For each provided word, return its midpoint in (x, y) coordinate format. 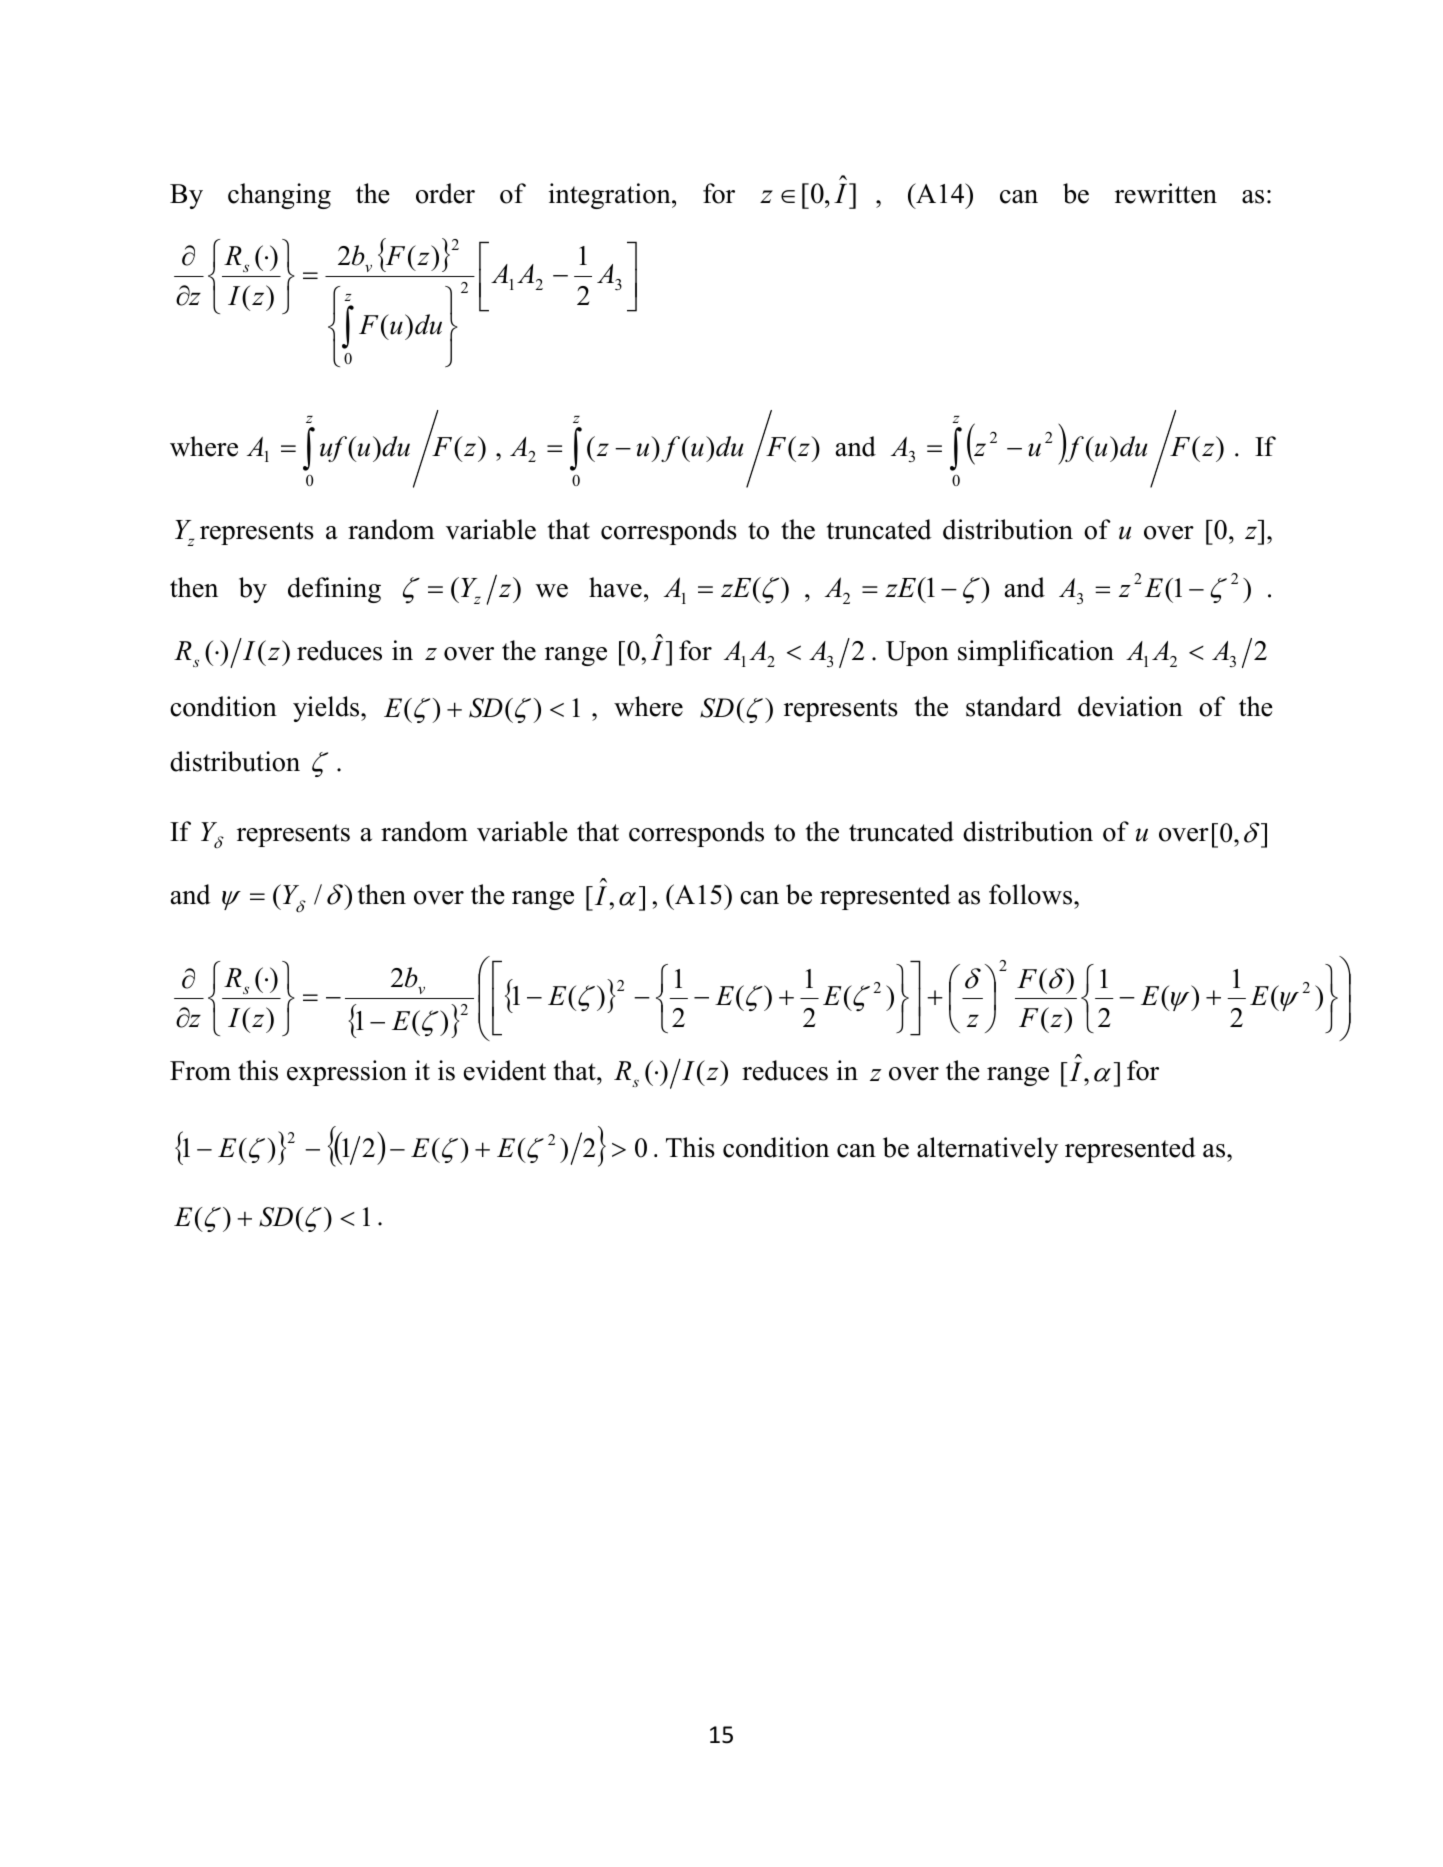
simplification (1036, 653)
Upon (917, 653)
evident (505, 1070)
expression (347, 1073)
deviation (1130, 706)
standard (1014, 706)
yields (327, 709)
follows (1032, 894)
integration (611, 196)
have (615, 587)
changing (279, 196)
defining (334, 590)
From (200, 1071)
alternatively (987, 1150)
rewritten (1166, 193)
